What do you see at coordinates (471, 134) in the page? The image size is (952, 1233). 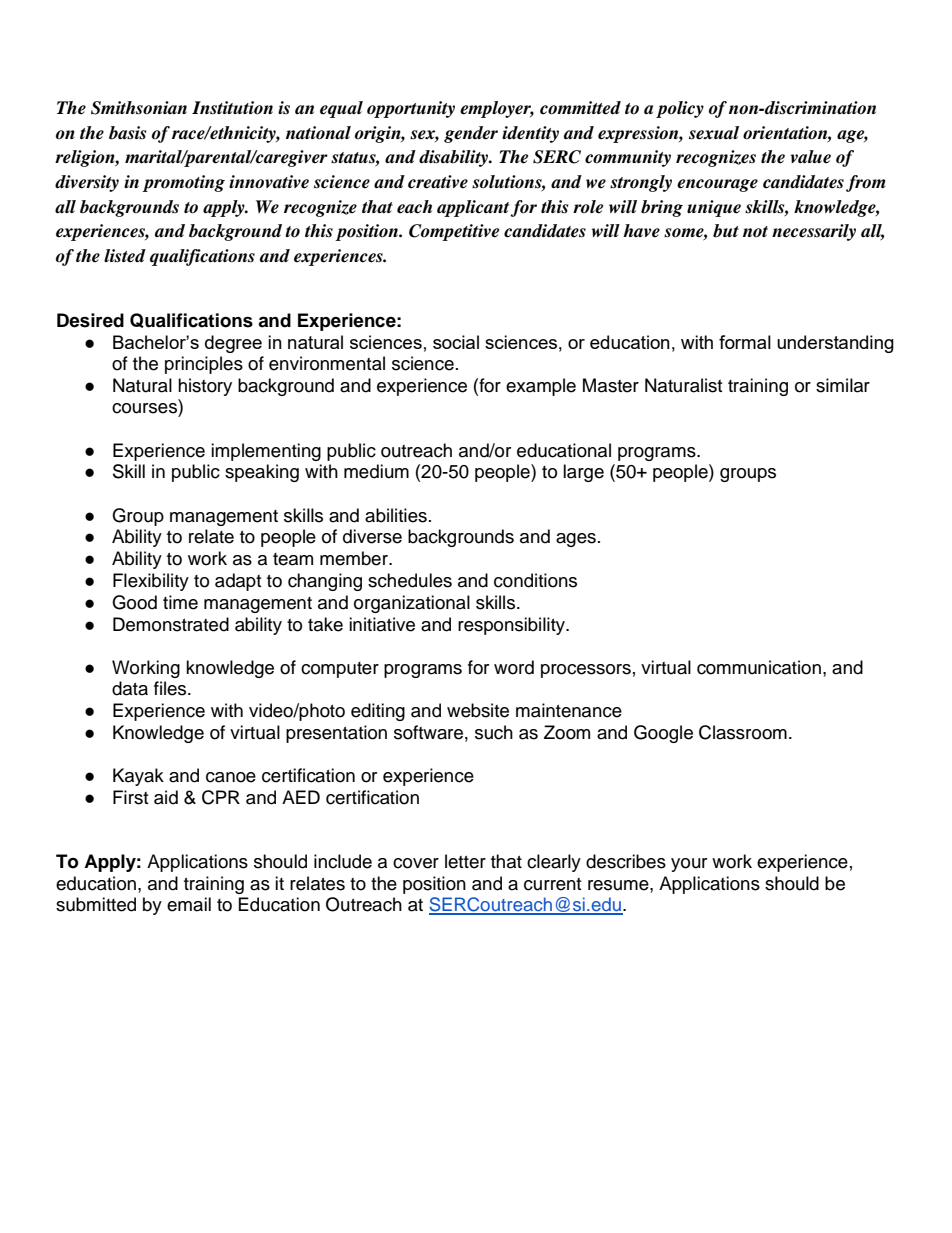 I see `gender` at bounding box center [471, 134].
